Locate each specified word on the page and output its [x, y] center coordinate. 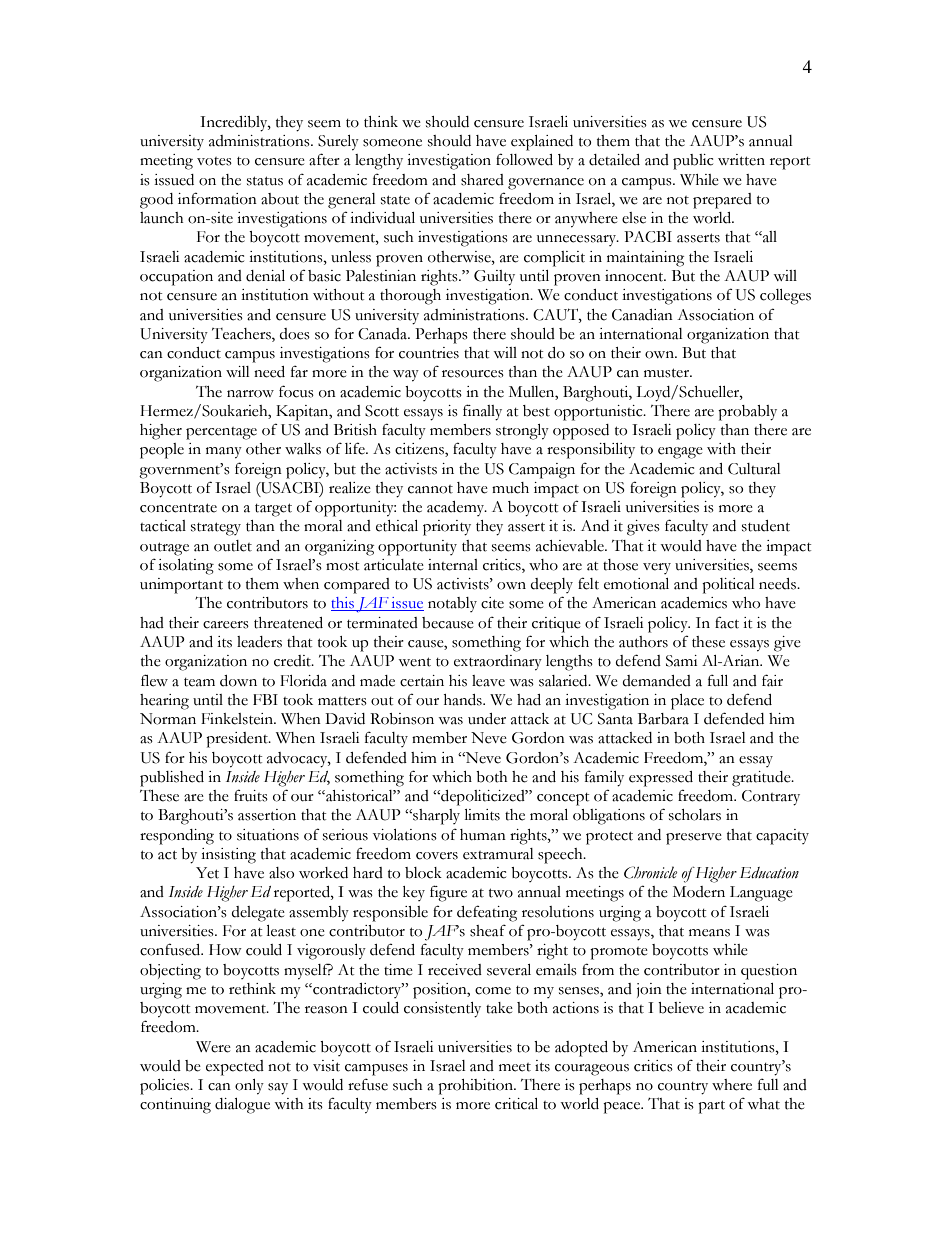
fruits [251, 795]
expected [235, 1068]
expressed [661, 779]
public [693, 162]
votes [214, 161]
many [224, 453]
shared [482, 180]
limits [482, 815]
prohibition [477, 1087]
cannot [430, 489]
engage [680, 453]
